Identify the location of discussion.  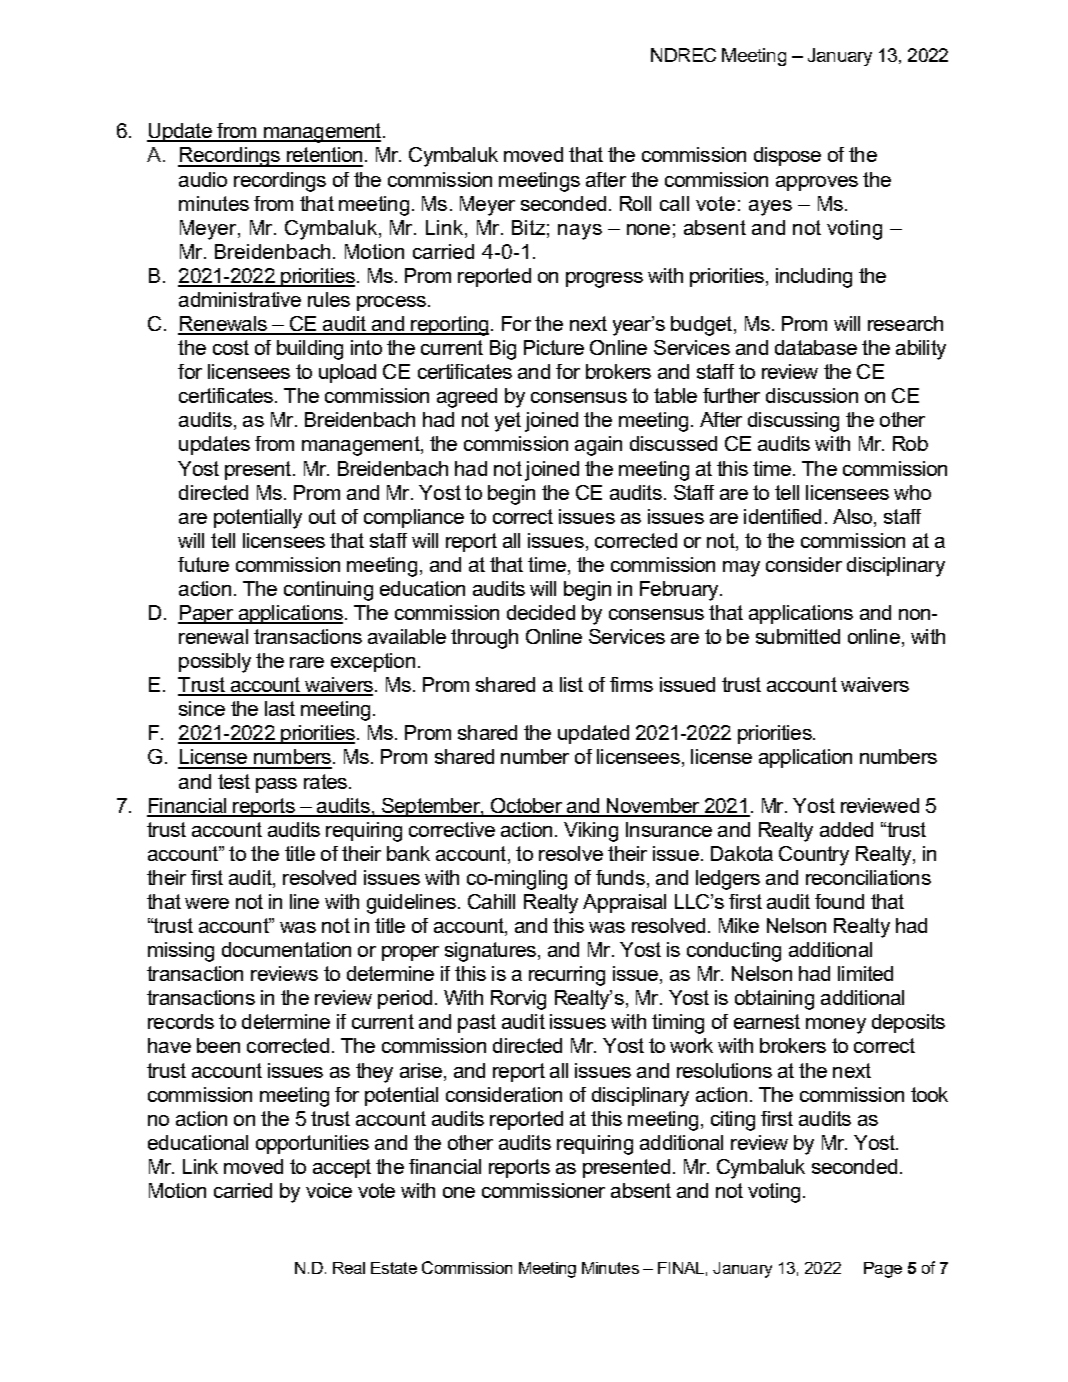
(812, 395).
